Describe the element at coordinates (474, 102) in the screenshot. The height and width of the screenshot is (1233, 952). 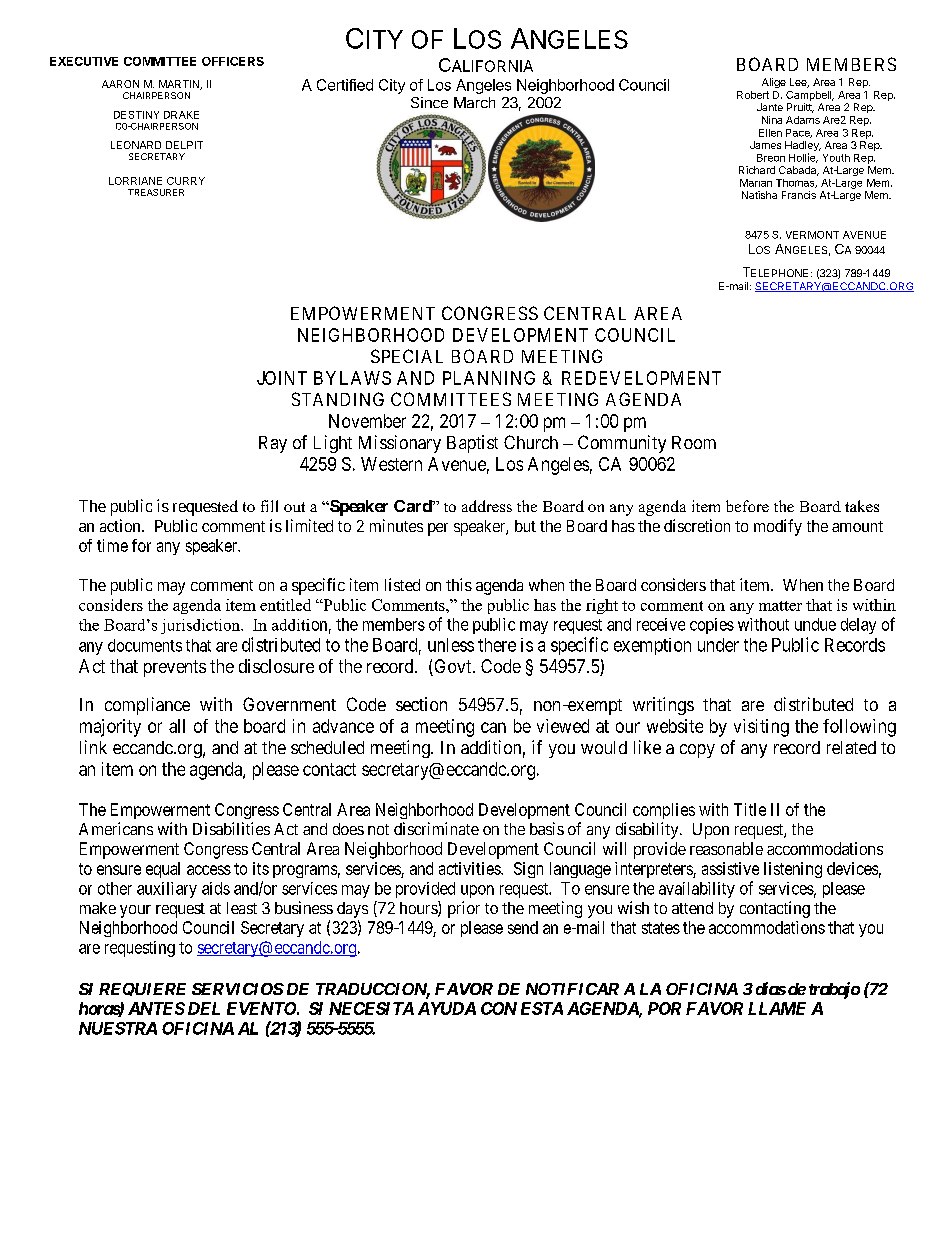
I see `March` at that location.
